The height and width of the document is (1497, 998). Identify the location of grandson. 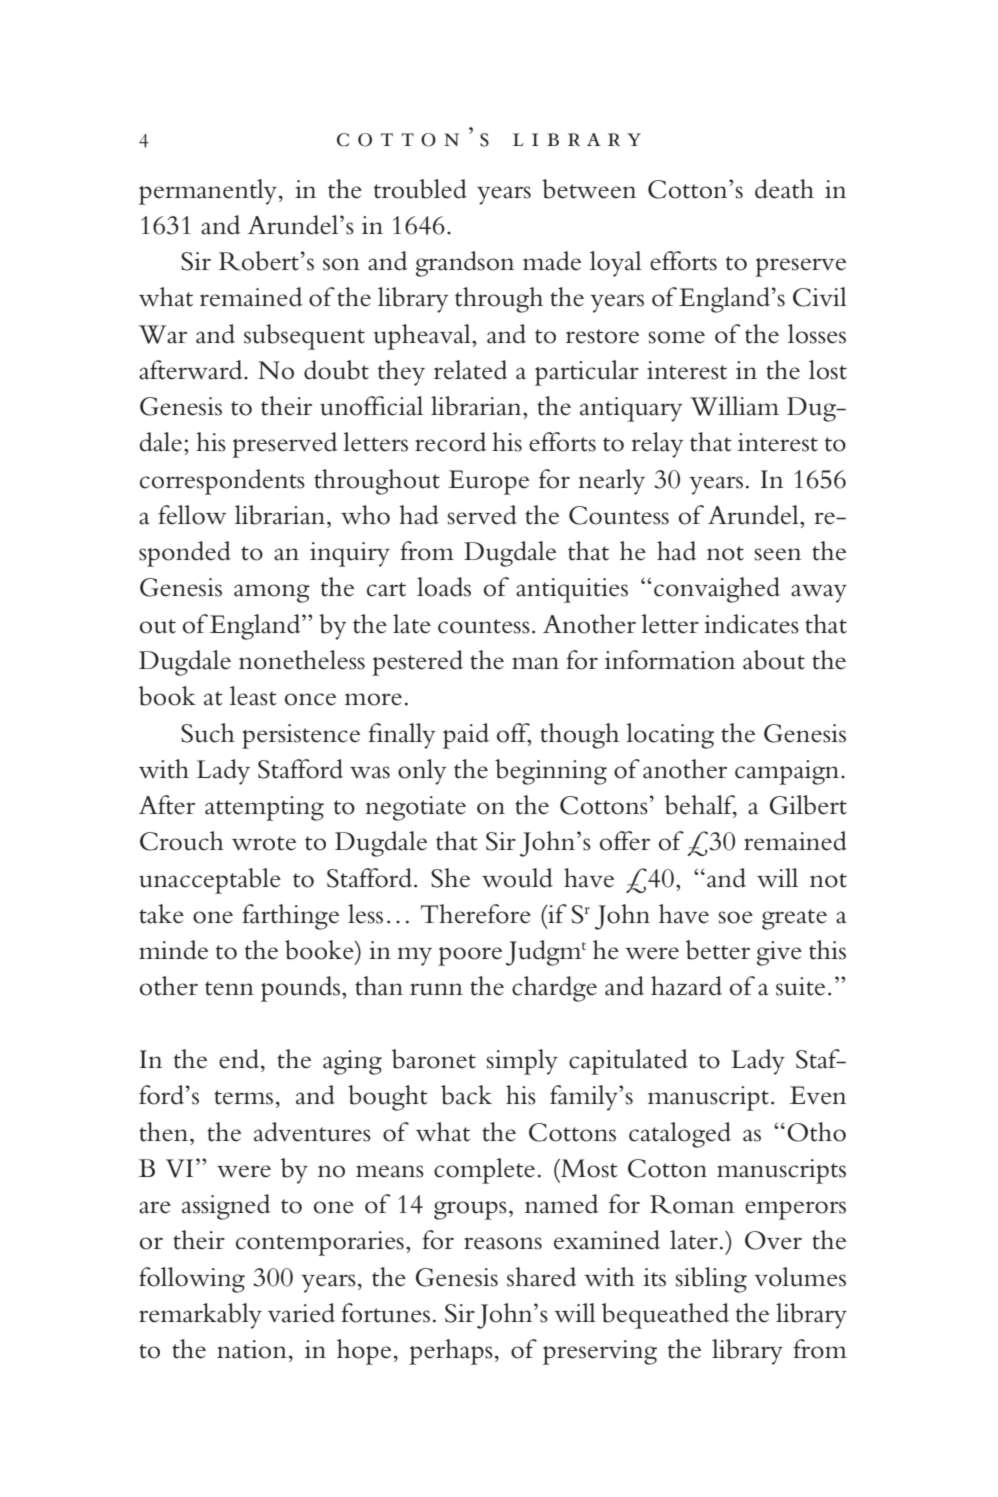
(465, 264).
